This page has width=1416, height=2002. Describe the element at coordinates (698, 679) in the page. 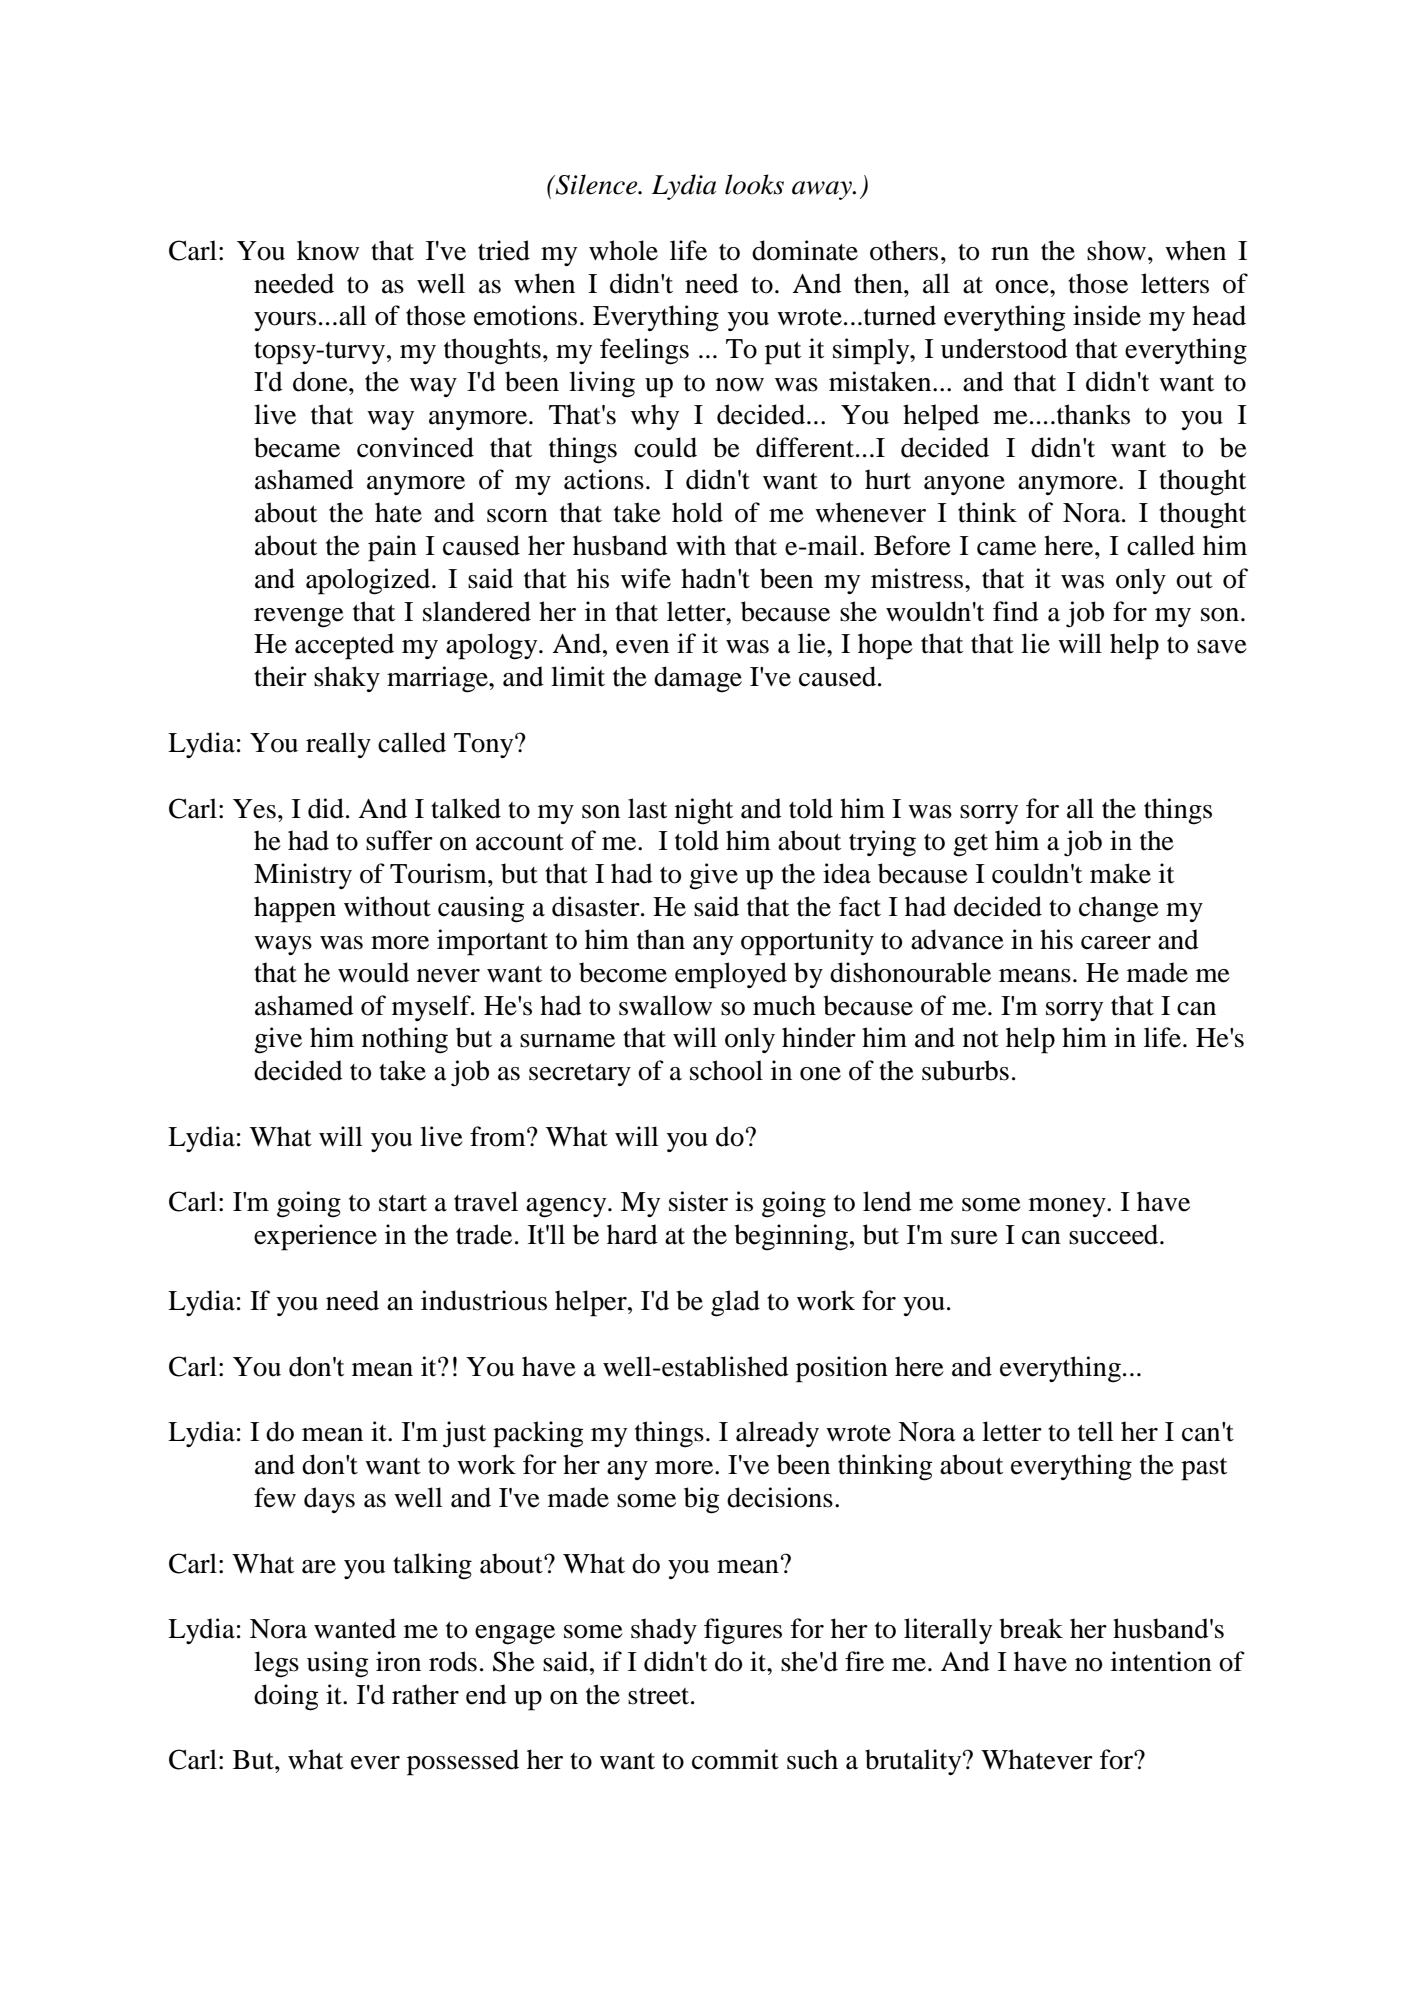

I see `damage` at that location.
